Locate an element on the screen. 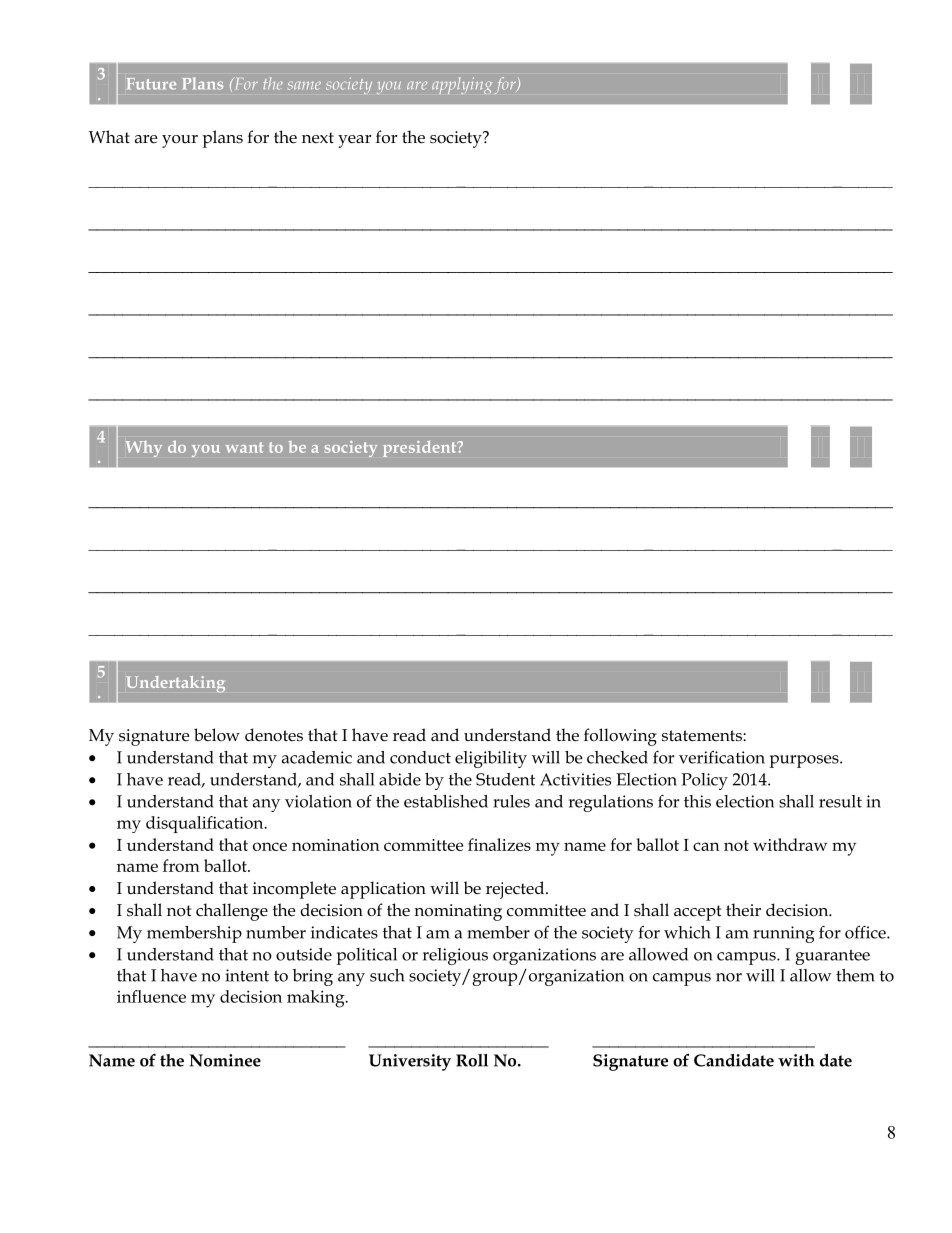  want is located at coordinates (245, 447).
